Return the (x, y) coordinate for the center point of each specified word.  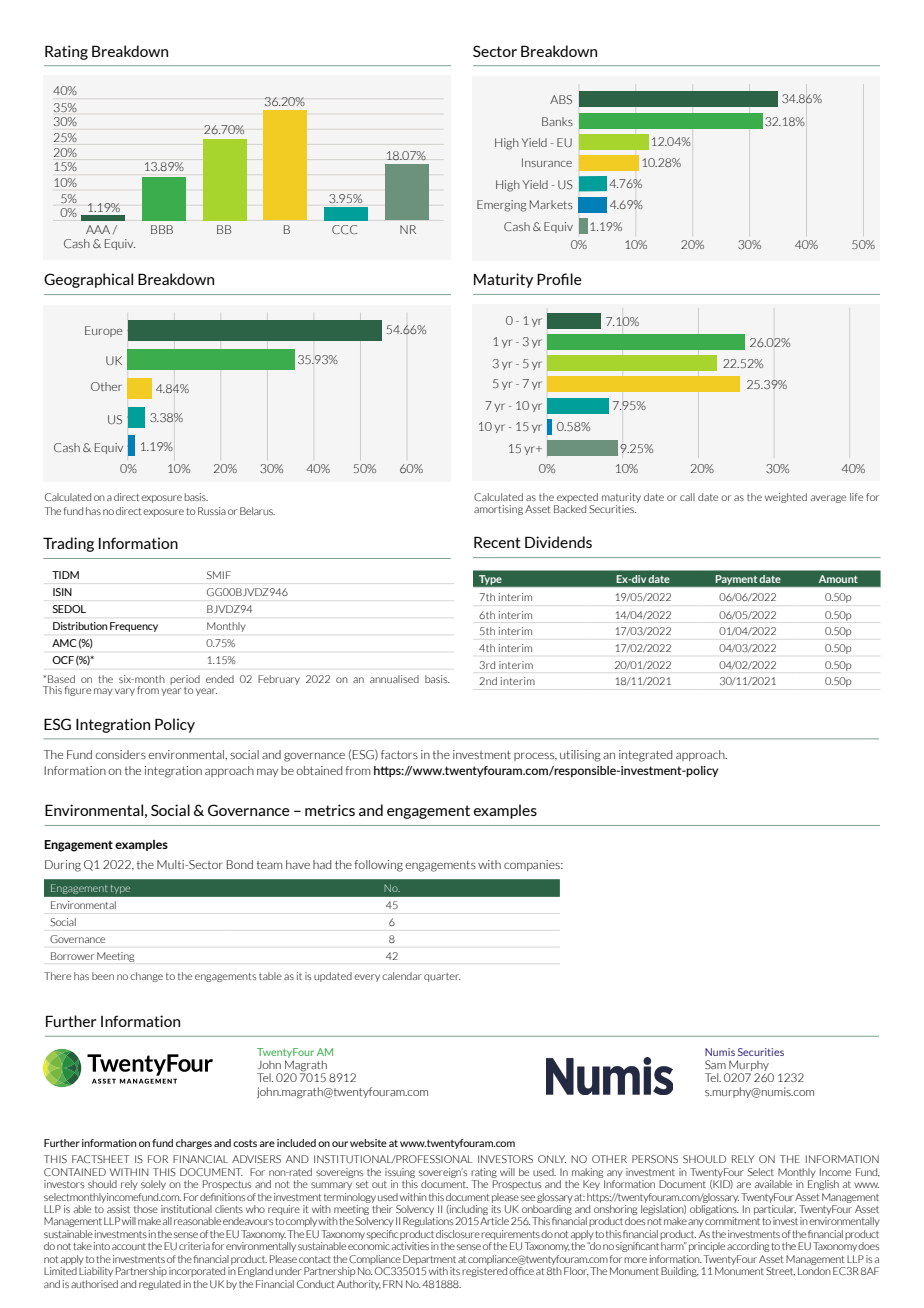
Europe (103, 331)
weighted (786, 498)
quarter (442, 977)
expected (577, 498)
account (129, 1246)
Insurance (547, 162)
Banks (557, 121)
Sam (715, 1064)
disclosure (458, 1234)
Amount (838, 579)
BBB (162, 229)
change (146, 977)
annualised (394, 679)
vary (125, 692)
